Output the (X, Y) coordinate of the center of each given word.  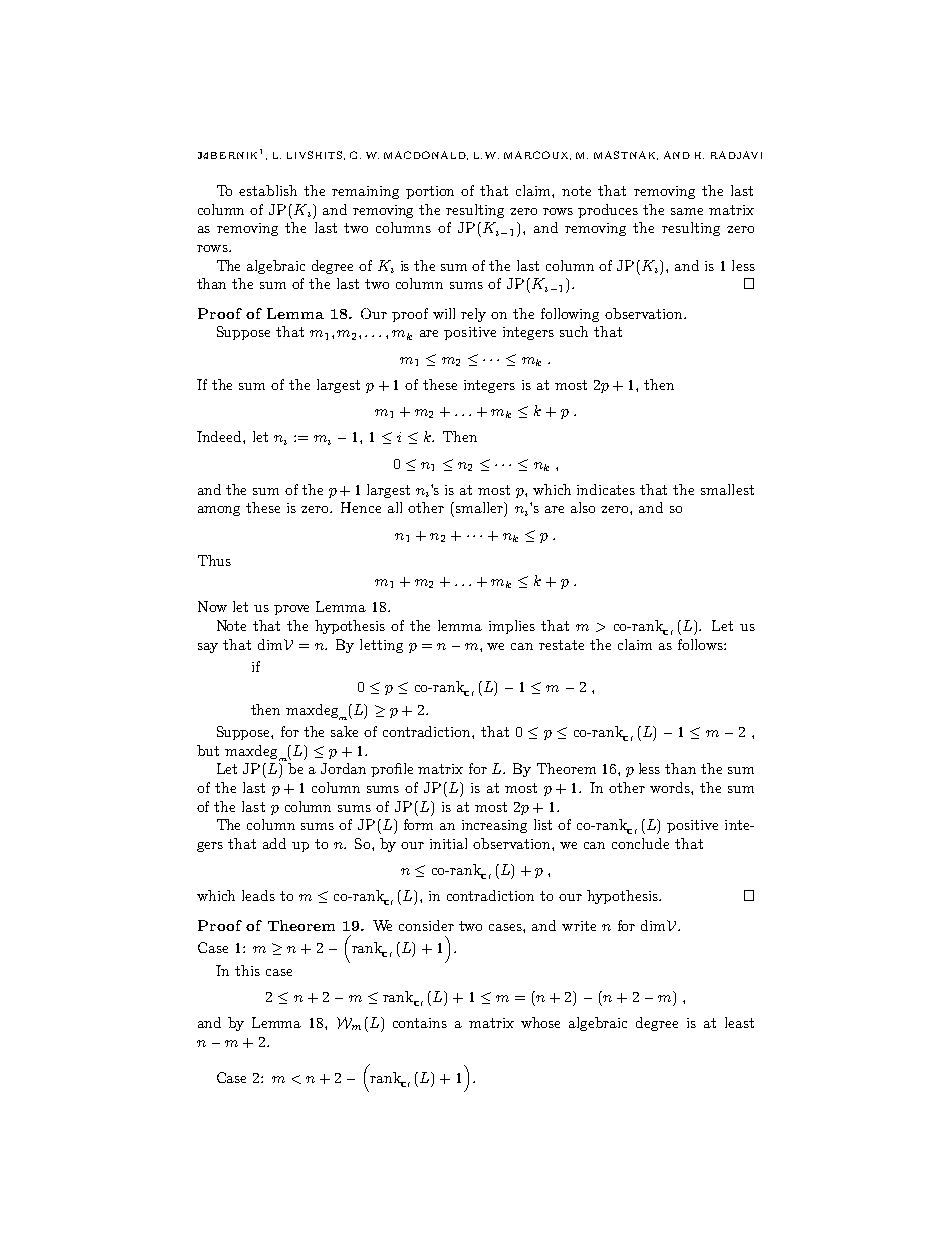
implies (512, 627)
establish (268, 190)
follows (701, 644)
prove (291, 610)
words (671, 787)
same (687, 211)
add (274, 843)
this (247, 970)
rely (473, 315)
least (739, 1022)
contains (420, 1023)
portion (430, 192)
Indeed (220, 436)
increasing (494, 826)
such (574, 331)
